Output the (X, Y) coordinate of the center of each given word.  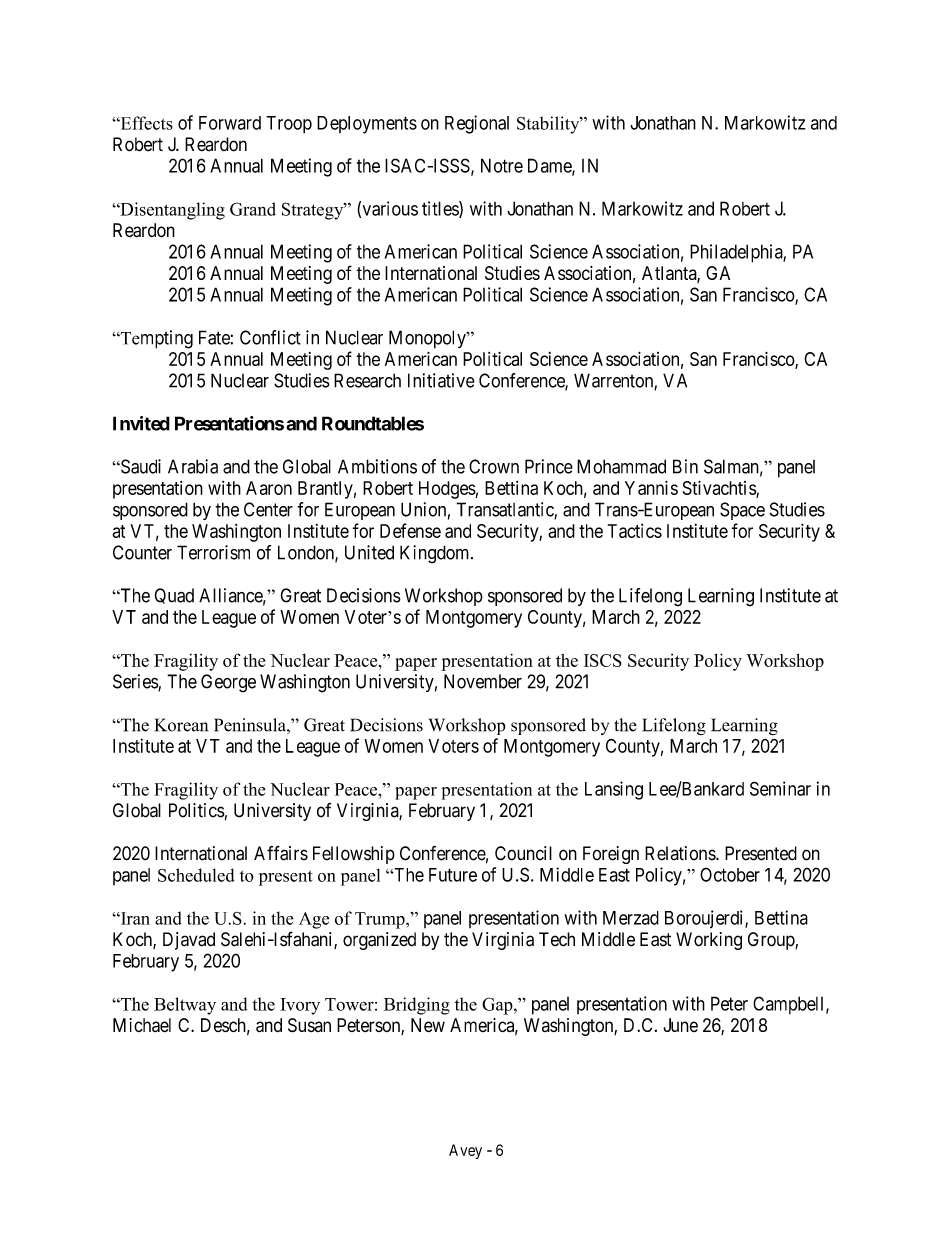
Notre (502, 165)
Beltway (185, 1006)
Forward (230, 123)
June (680, 1025)
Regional (477, 124)
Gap (498, 1006)
